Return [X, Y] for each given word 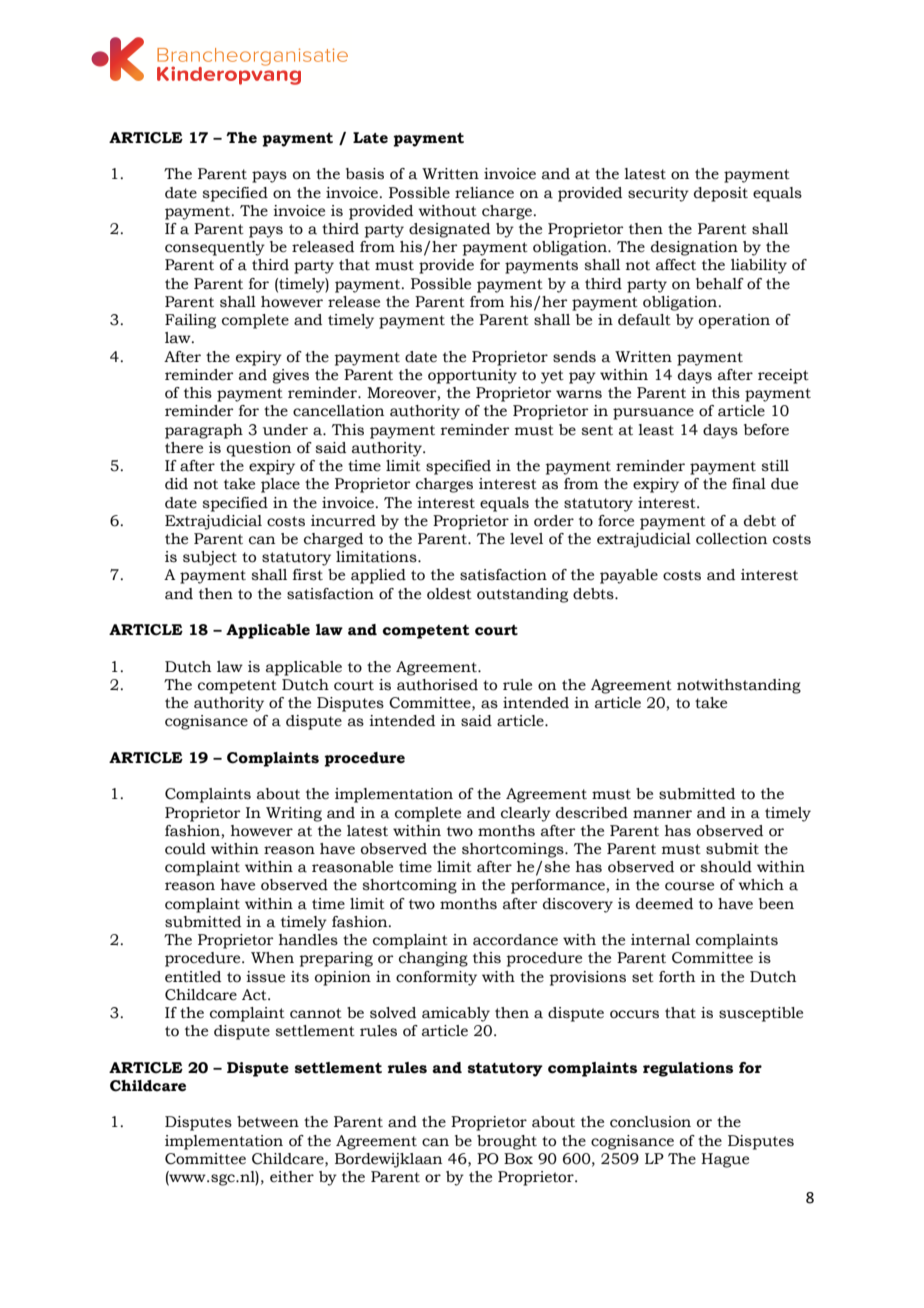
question [258, 449]
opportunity [472, 376]
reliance [484, 193]
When [272, 958]
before [766, 430]
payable [629, 576]
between [268, 1122]
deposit [721, 194]
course [689, 886]
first [308, 575]
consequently [215, 248]
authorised [437, 685]
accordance [515, 940]
